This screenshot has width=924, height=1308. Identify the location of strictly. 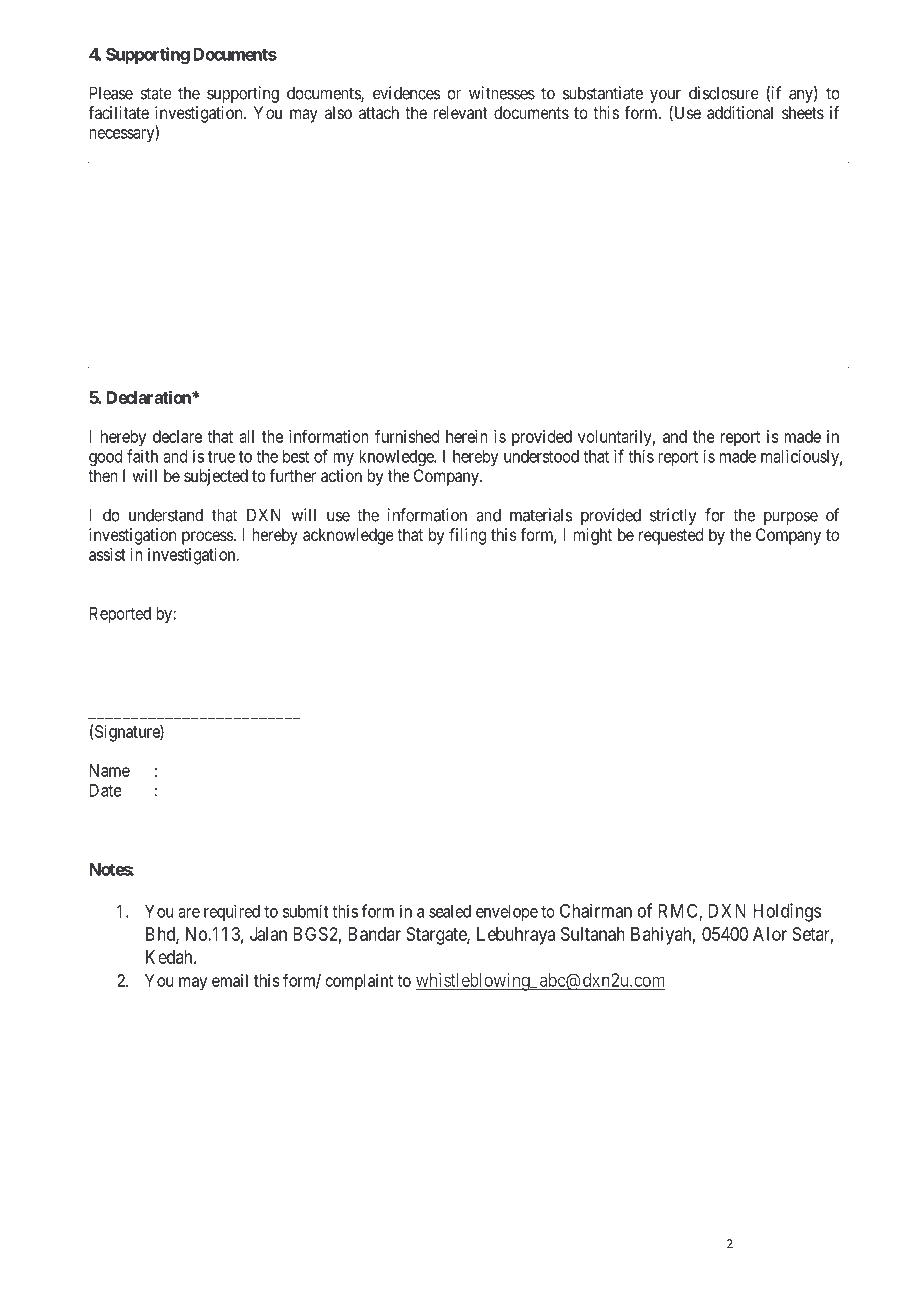
(673, 516).
